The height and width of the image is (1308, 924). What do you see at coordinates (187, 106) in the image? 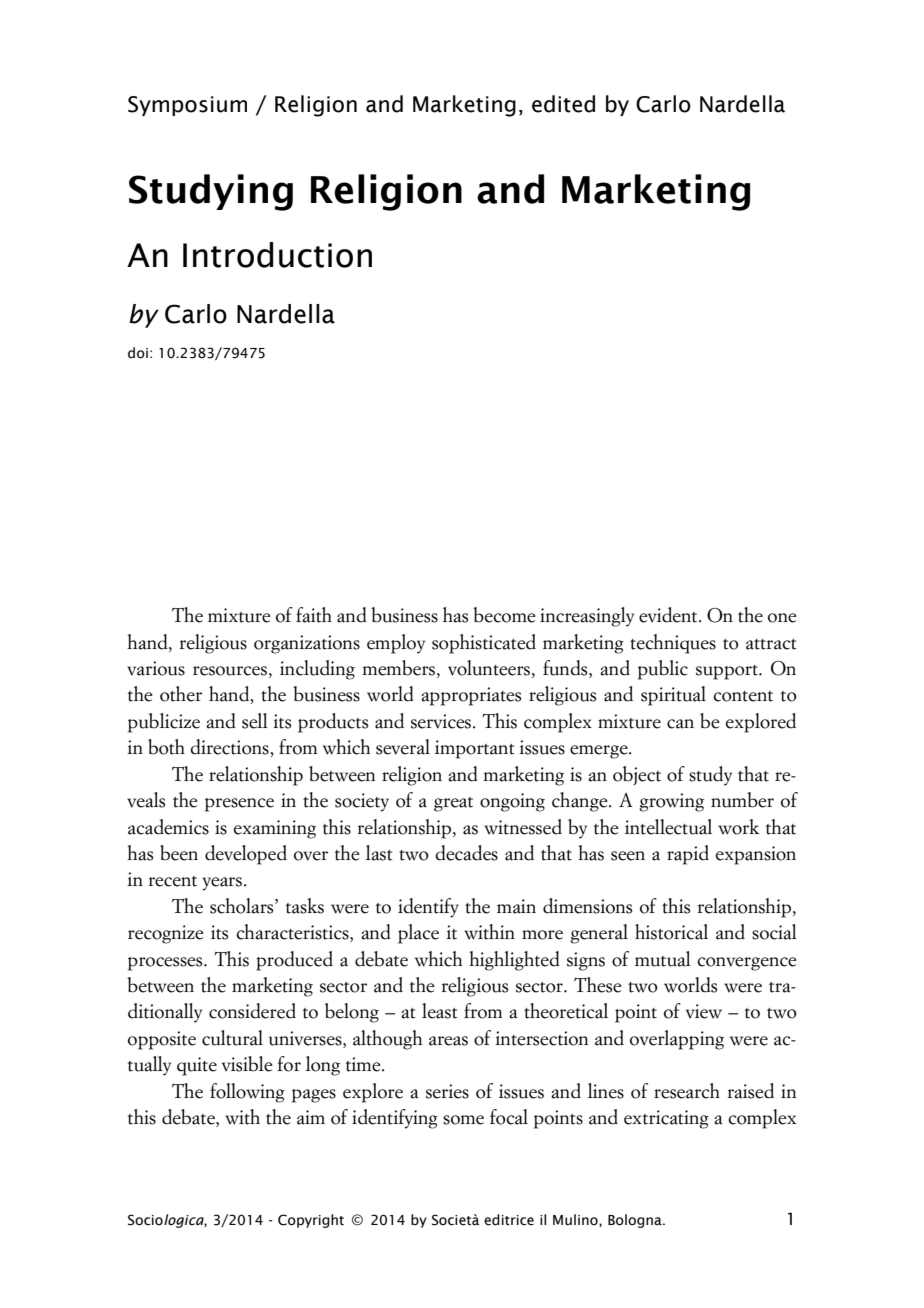
I see `Symposium` at bounding box center [187, 106].
